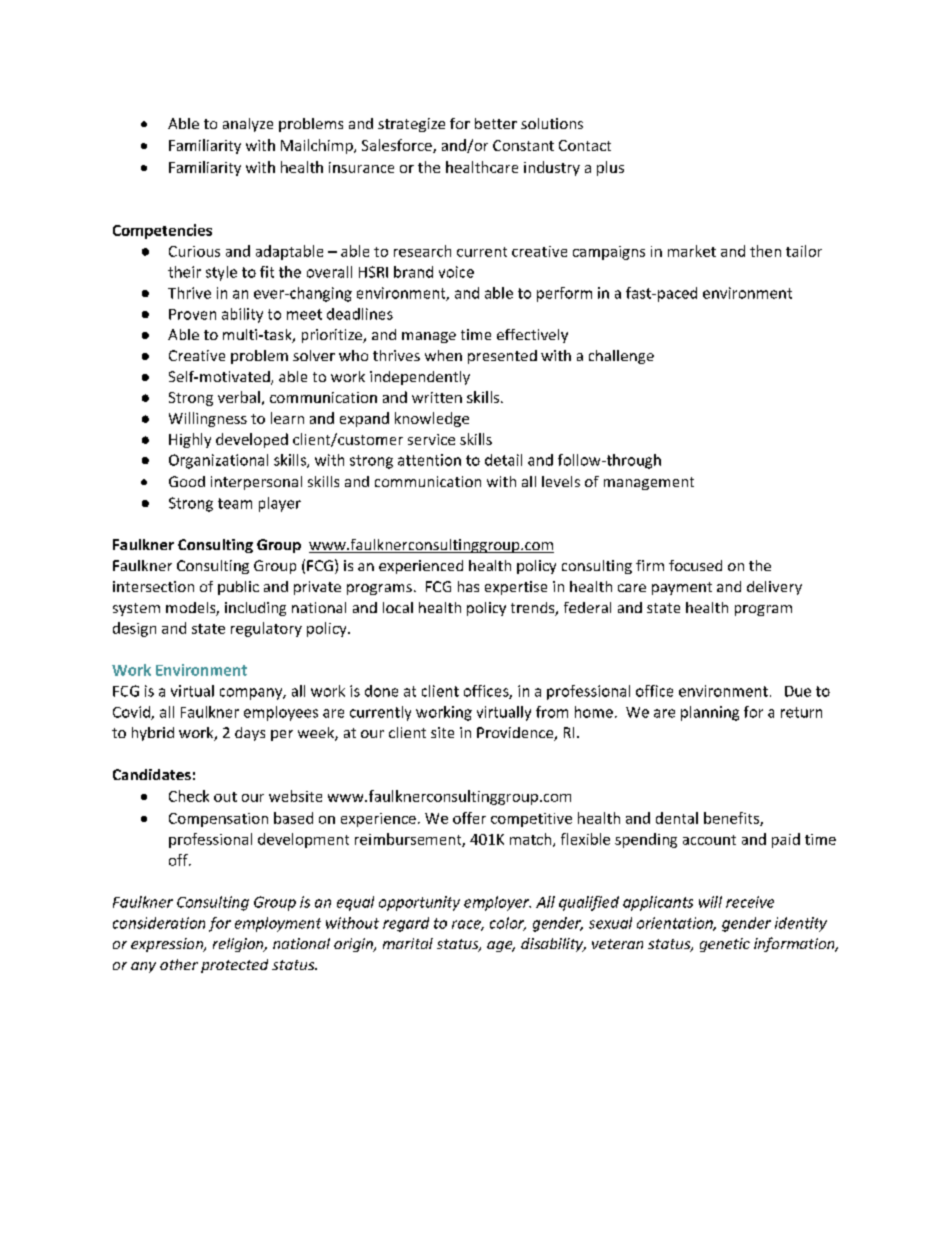 This image has width=952, height=1233. What do you see at coordinates (710, 713) in the image?
I see `planning` at bounding box center [710, 713].
